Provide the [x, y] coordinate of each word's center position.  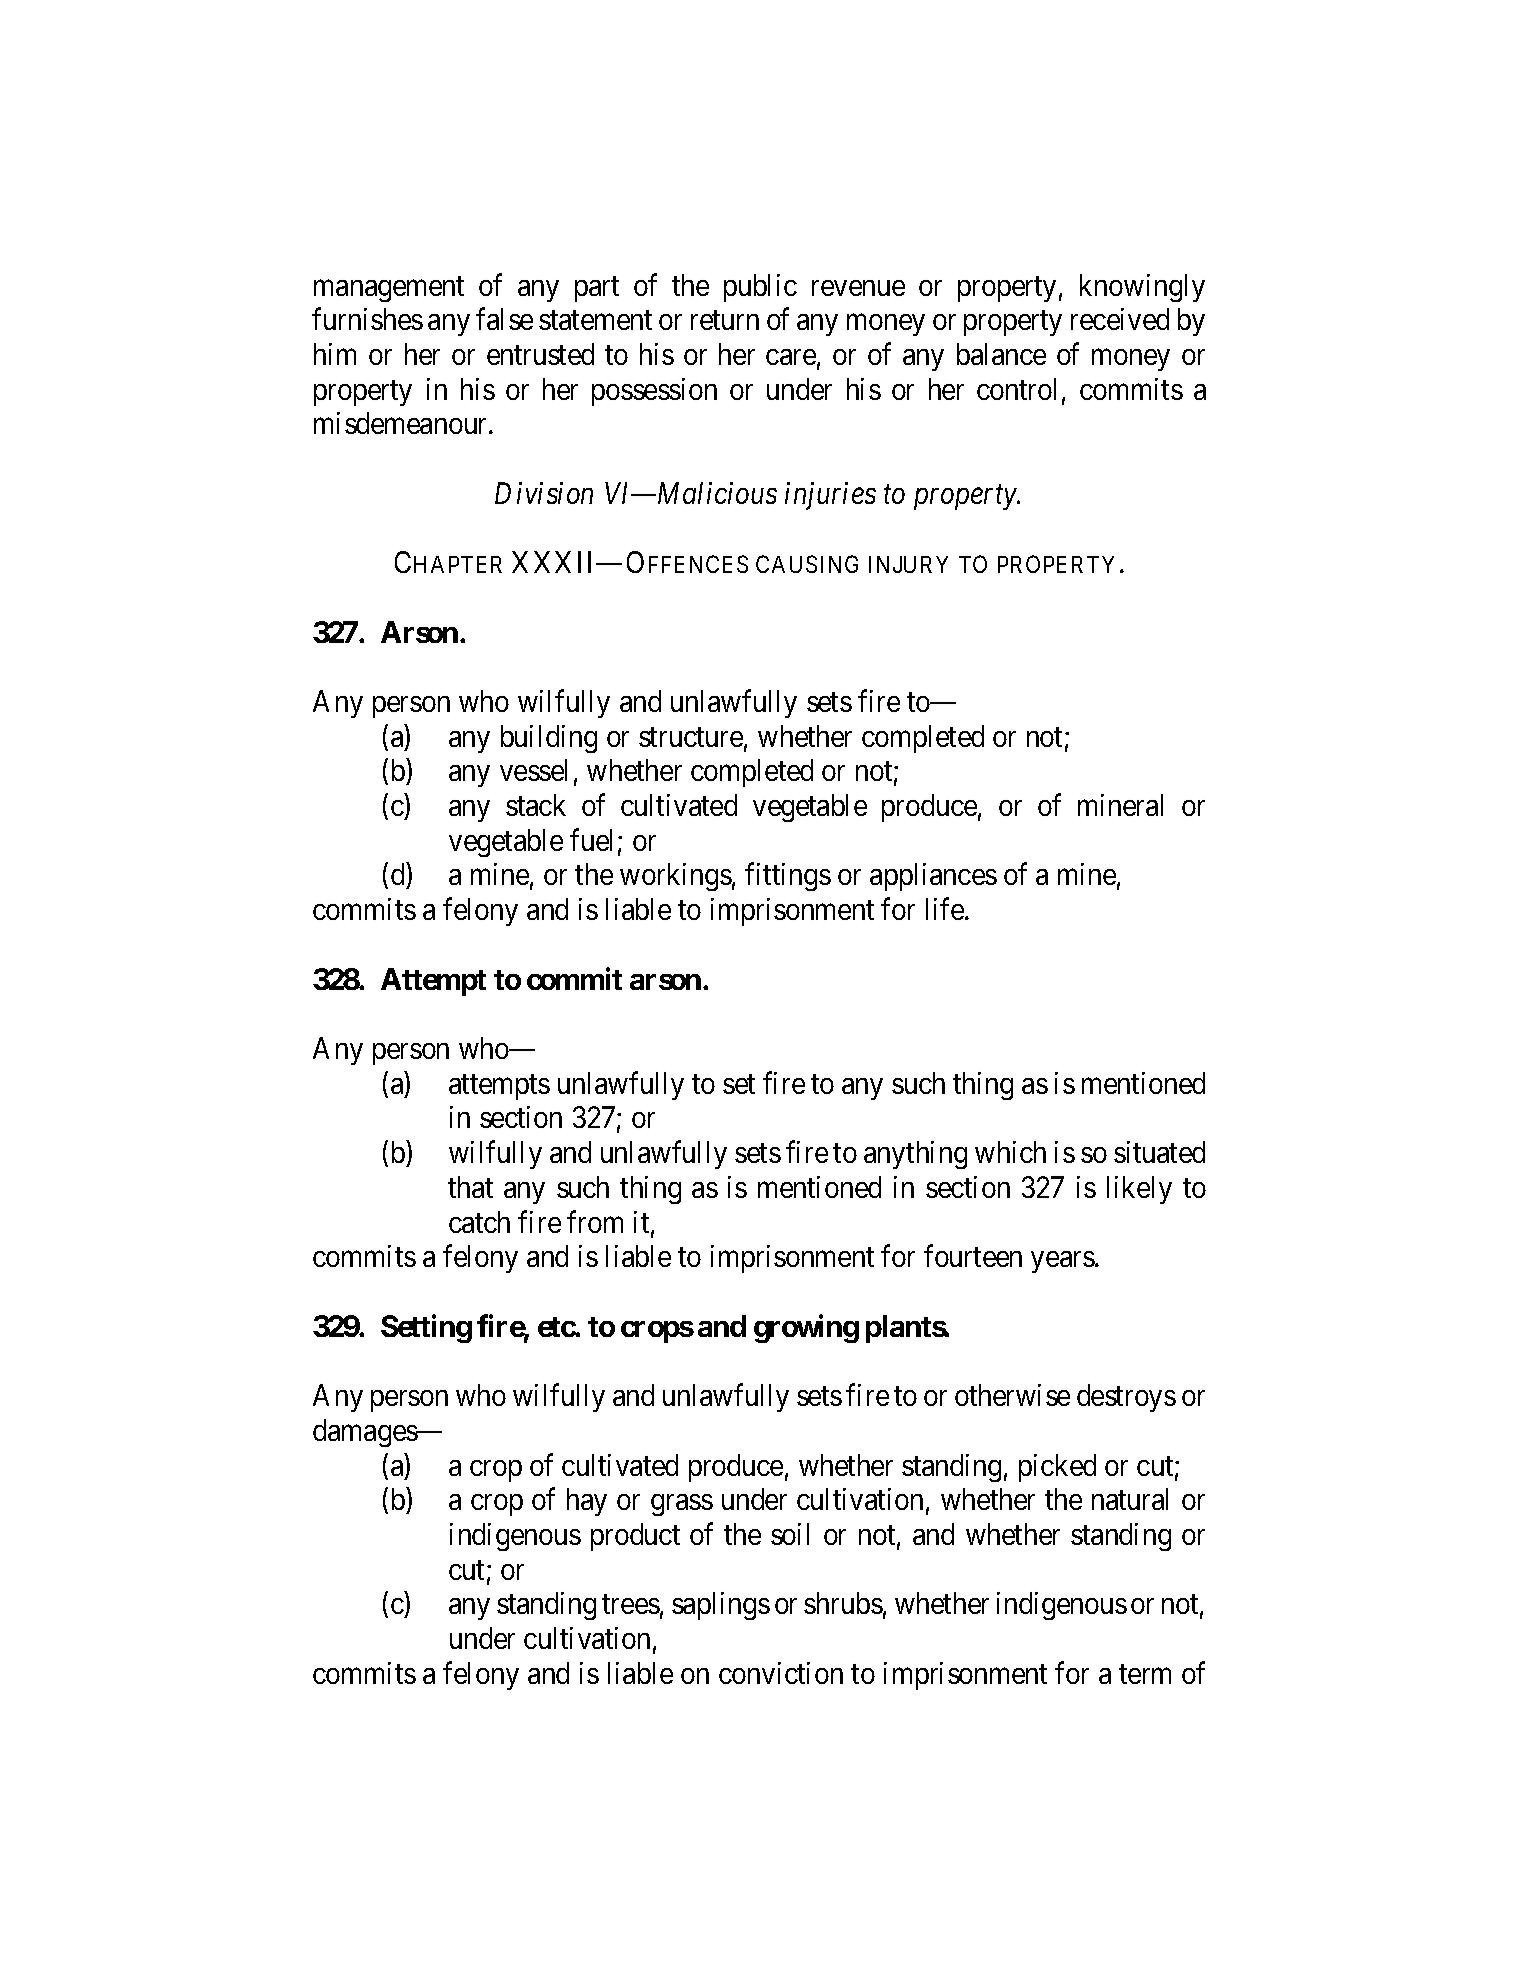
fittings [788, 877]
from [595, 1221]
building [549, 739]
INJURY [908, 564]
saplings [721, 1606]
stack [536, 805]
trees [631, 1604]
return [725, 320]
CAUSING [807, 564]
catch [479, 1222]
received [1120, 319]
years [1063, 1262]
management [389, 289]
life [946, 909]
